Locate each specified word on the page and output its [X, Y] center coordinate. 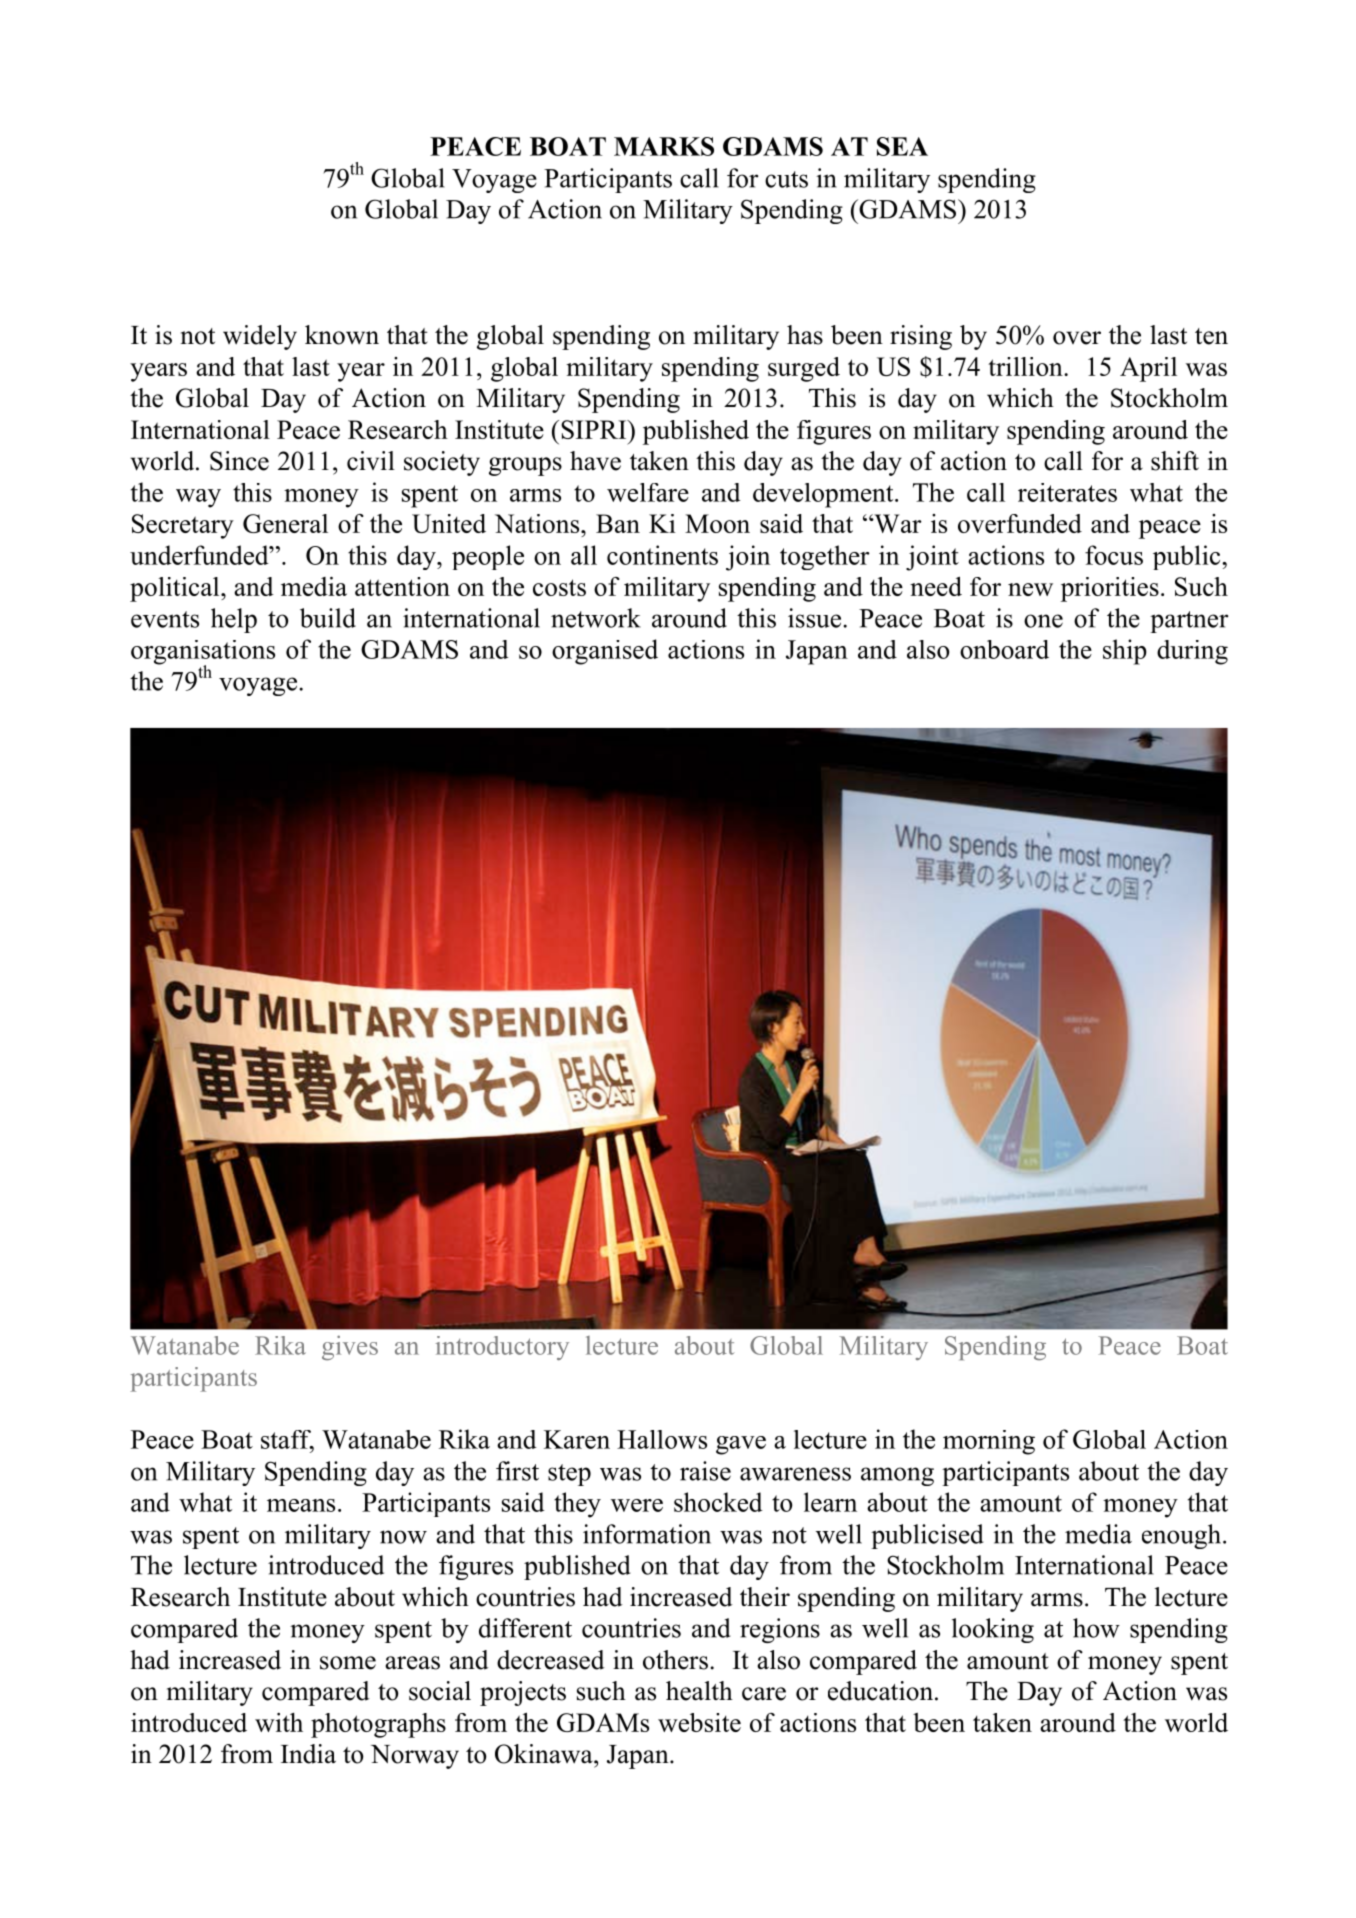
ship [1125, 652]
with [279, 1722]
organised [605, 652]
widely [260, 337]
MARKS [664, 146]
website [699, 1722]
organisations [203, 653]
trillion [1026, 366]
